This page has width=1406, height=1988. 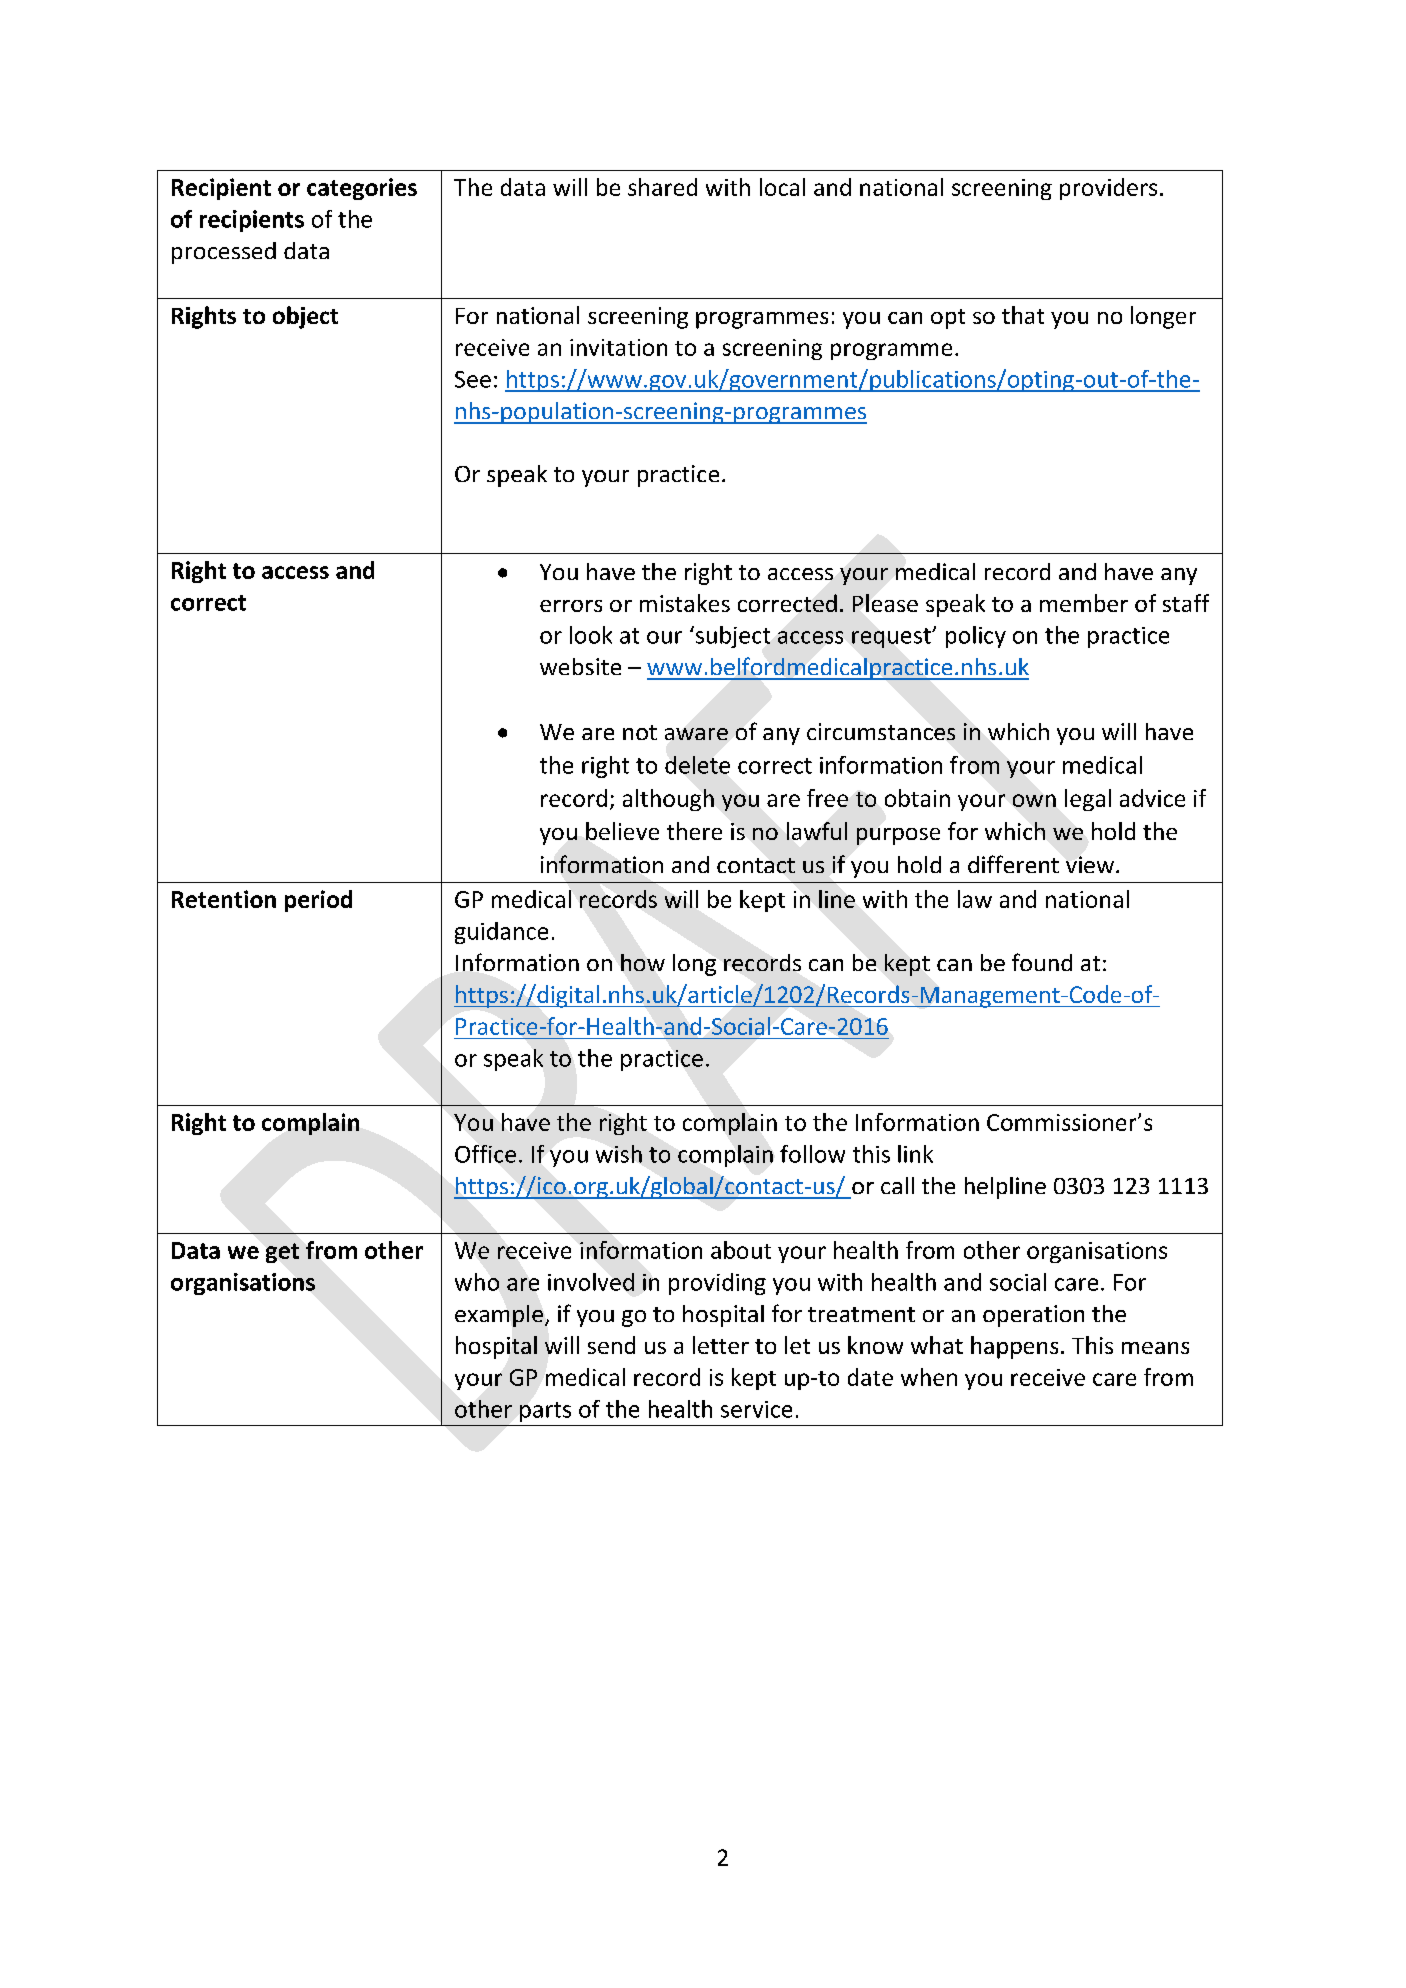 I want to click on example, so click(x=499, y=1316).
